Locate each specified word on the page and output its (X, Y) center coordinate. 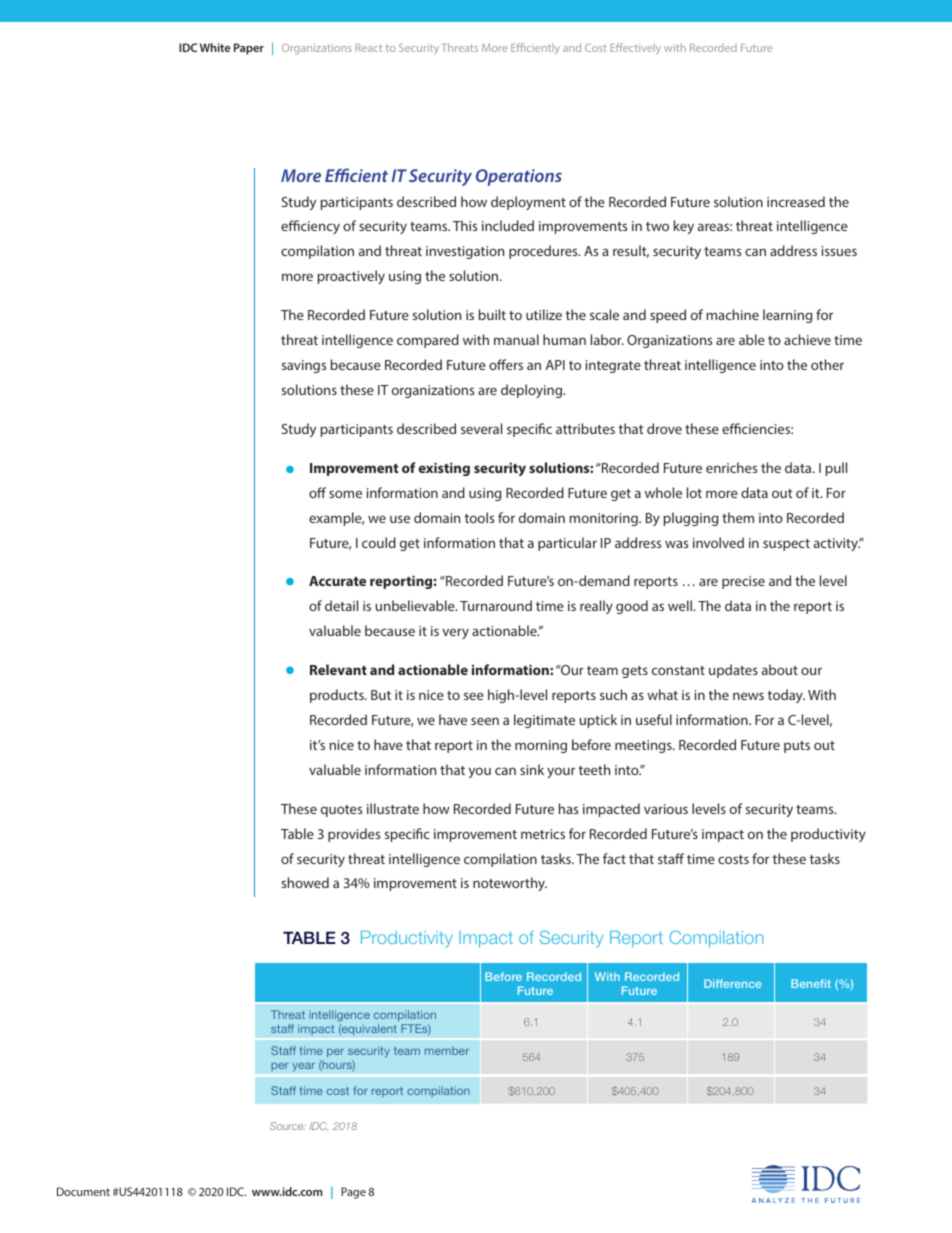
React (368, 48)
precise (743, 582)
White (215, 47)
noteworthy (510, 884)
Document (83, 1191)
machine (733, 314)
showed (305, 882)
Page (353, 1193)
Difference (732, 983)
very (455, 633)
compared (428, 341)
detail (341, 605)
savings (303, 366)
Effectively (635, 49)
